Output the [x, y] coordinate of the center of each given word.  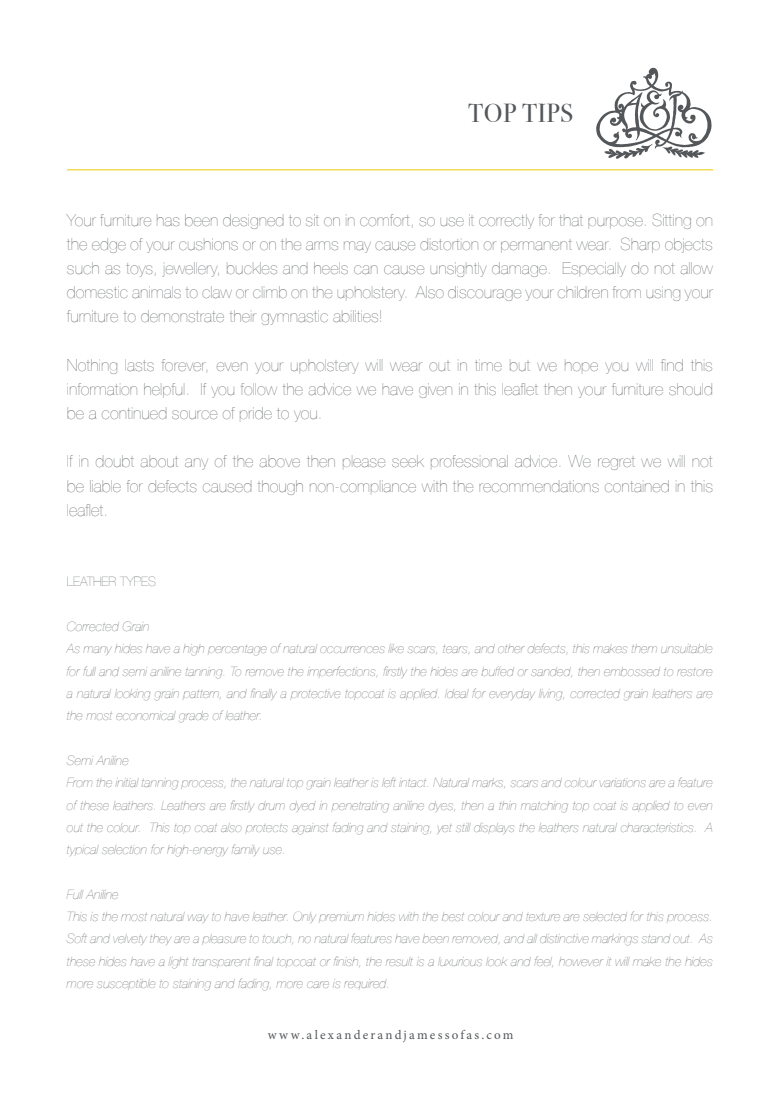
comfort [386, 220]
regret [616, 464]
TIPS [547, 112]
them [644, 649]
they [159, 940]
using [663, 295]
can [366, 269]
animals [156, 292]
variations [623, 783]
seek [408, 461]
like [396, 649]
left [389, 782]
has [168, 221]
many [97, 649]
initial [127, 783]
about [159, 461]
